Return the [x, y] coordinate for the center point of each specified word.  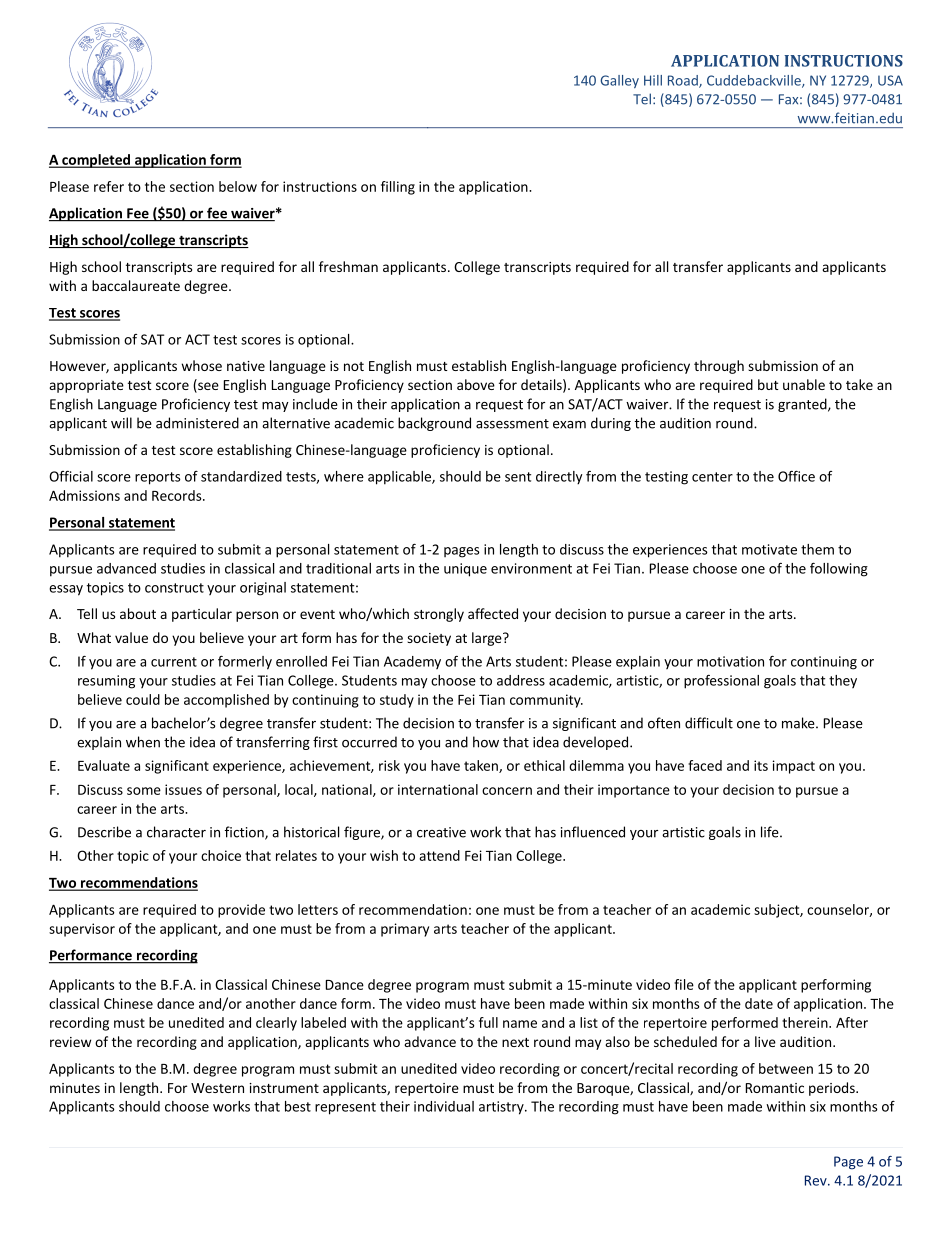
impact [794, 767]
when [143, 742]
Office [796, 476]
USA [890, 80]
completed [96, 161]
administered [197, 423]
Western [217, 1088]
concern [507, 791]
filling [398, 188]
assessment [512, 424]
